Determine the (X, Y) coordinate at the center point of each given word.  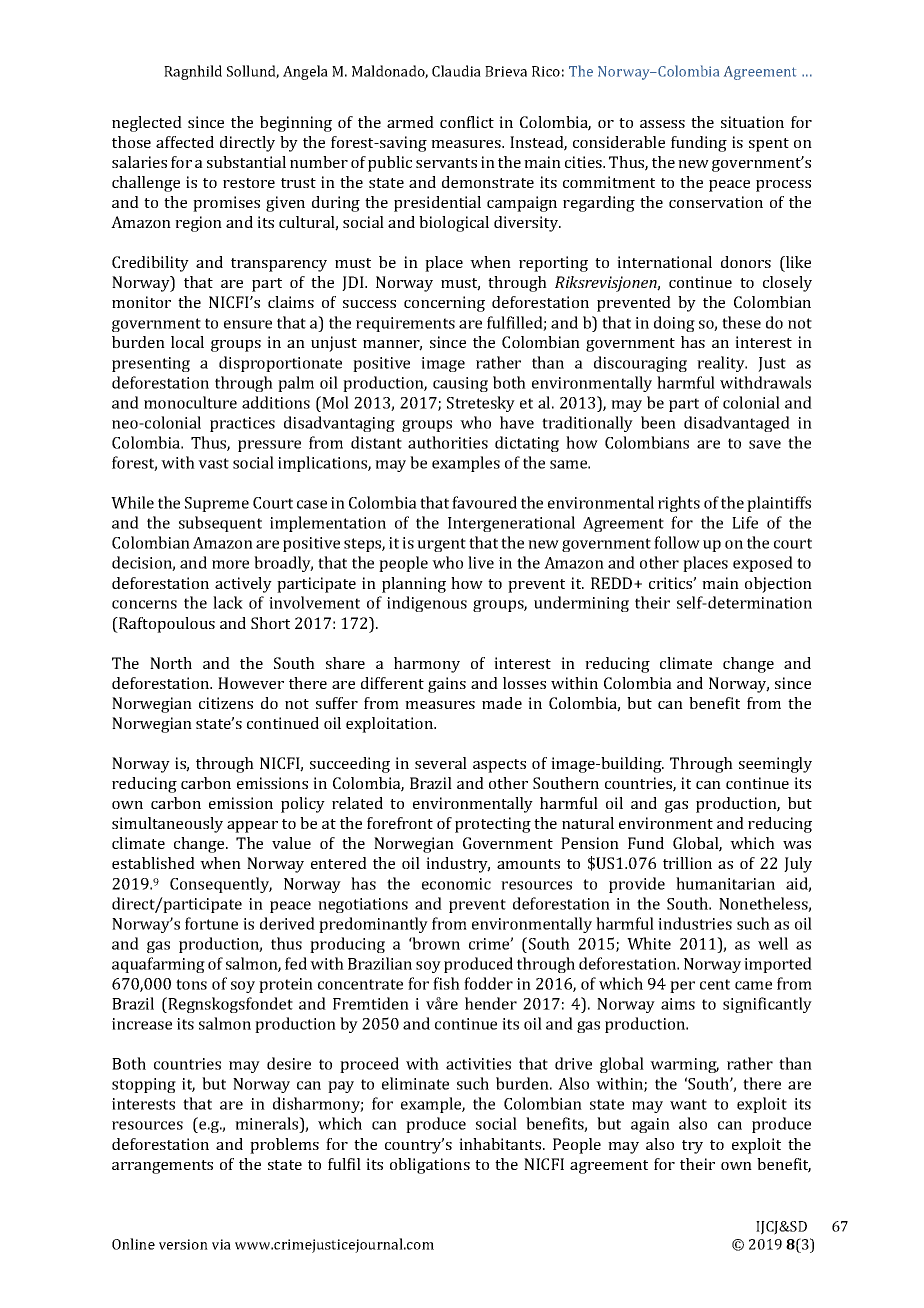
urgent (441, 545)
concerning (444, 304)
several (441, 763)
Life (745, 522)
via (221, 1244)
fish (446, 983)
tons (191, 984)
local (187, 342)
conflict (467, 122)
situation (752, 122)
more (230, 564)
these (741, 322)
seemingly (775, 765)
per (682, 987)
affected (185, 142)
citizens (226, 703)
